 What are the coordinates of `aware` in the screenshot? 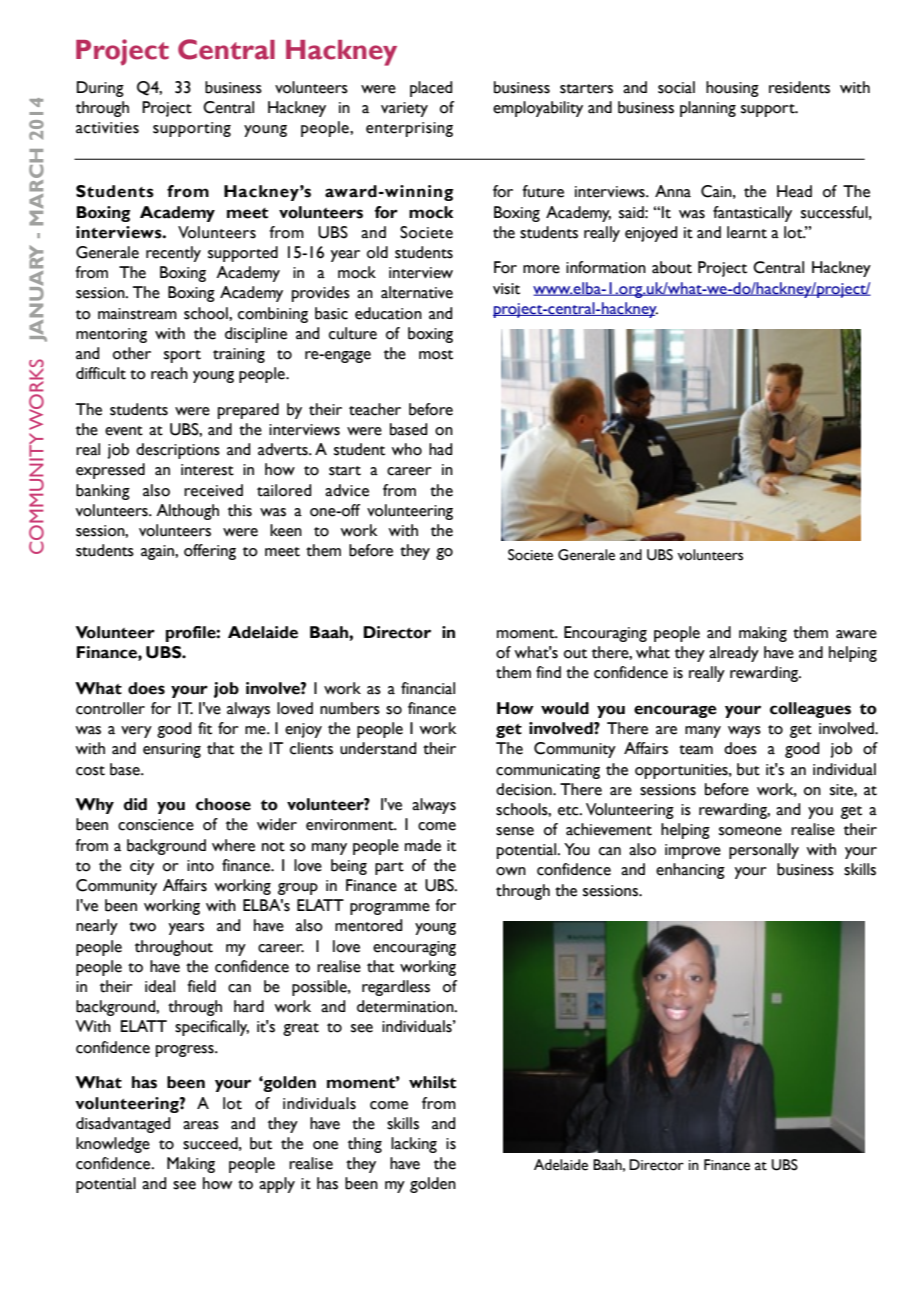 It's located at (856, 634).
